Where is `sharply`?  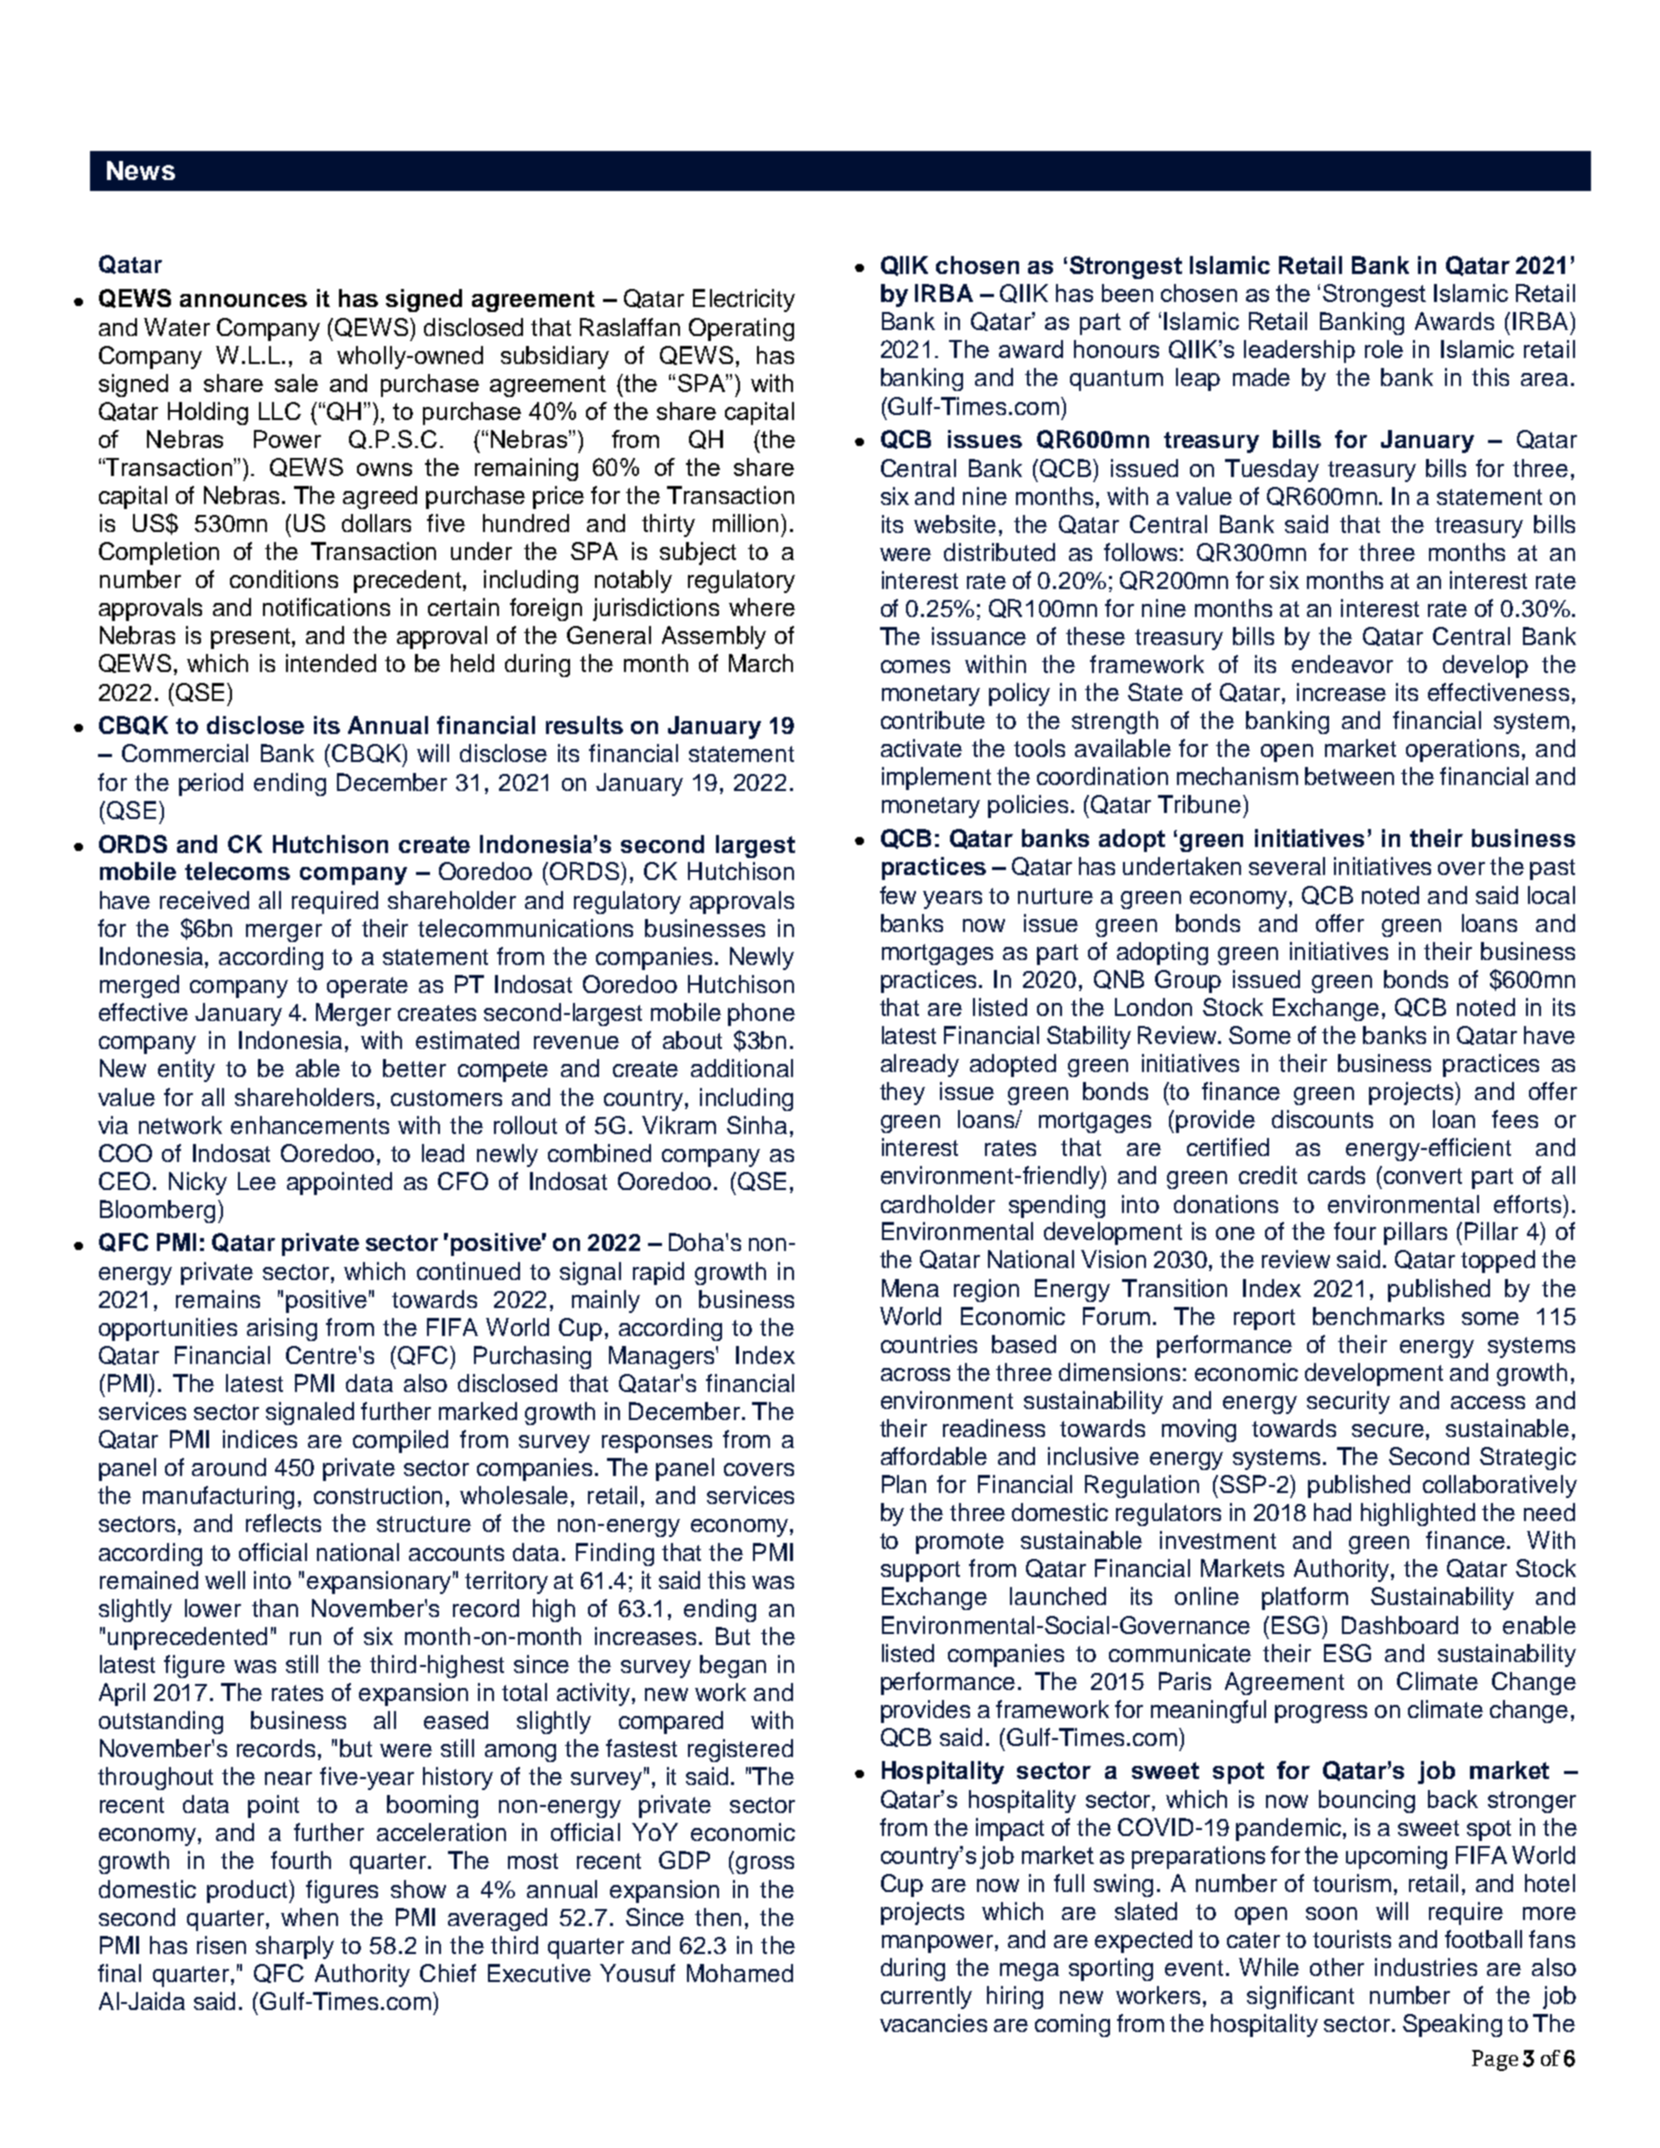
sharply is located at coordinates (295, 1947).
